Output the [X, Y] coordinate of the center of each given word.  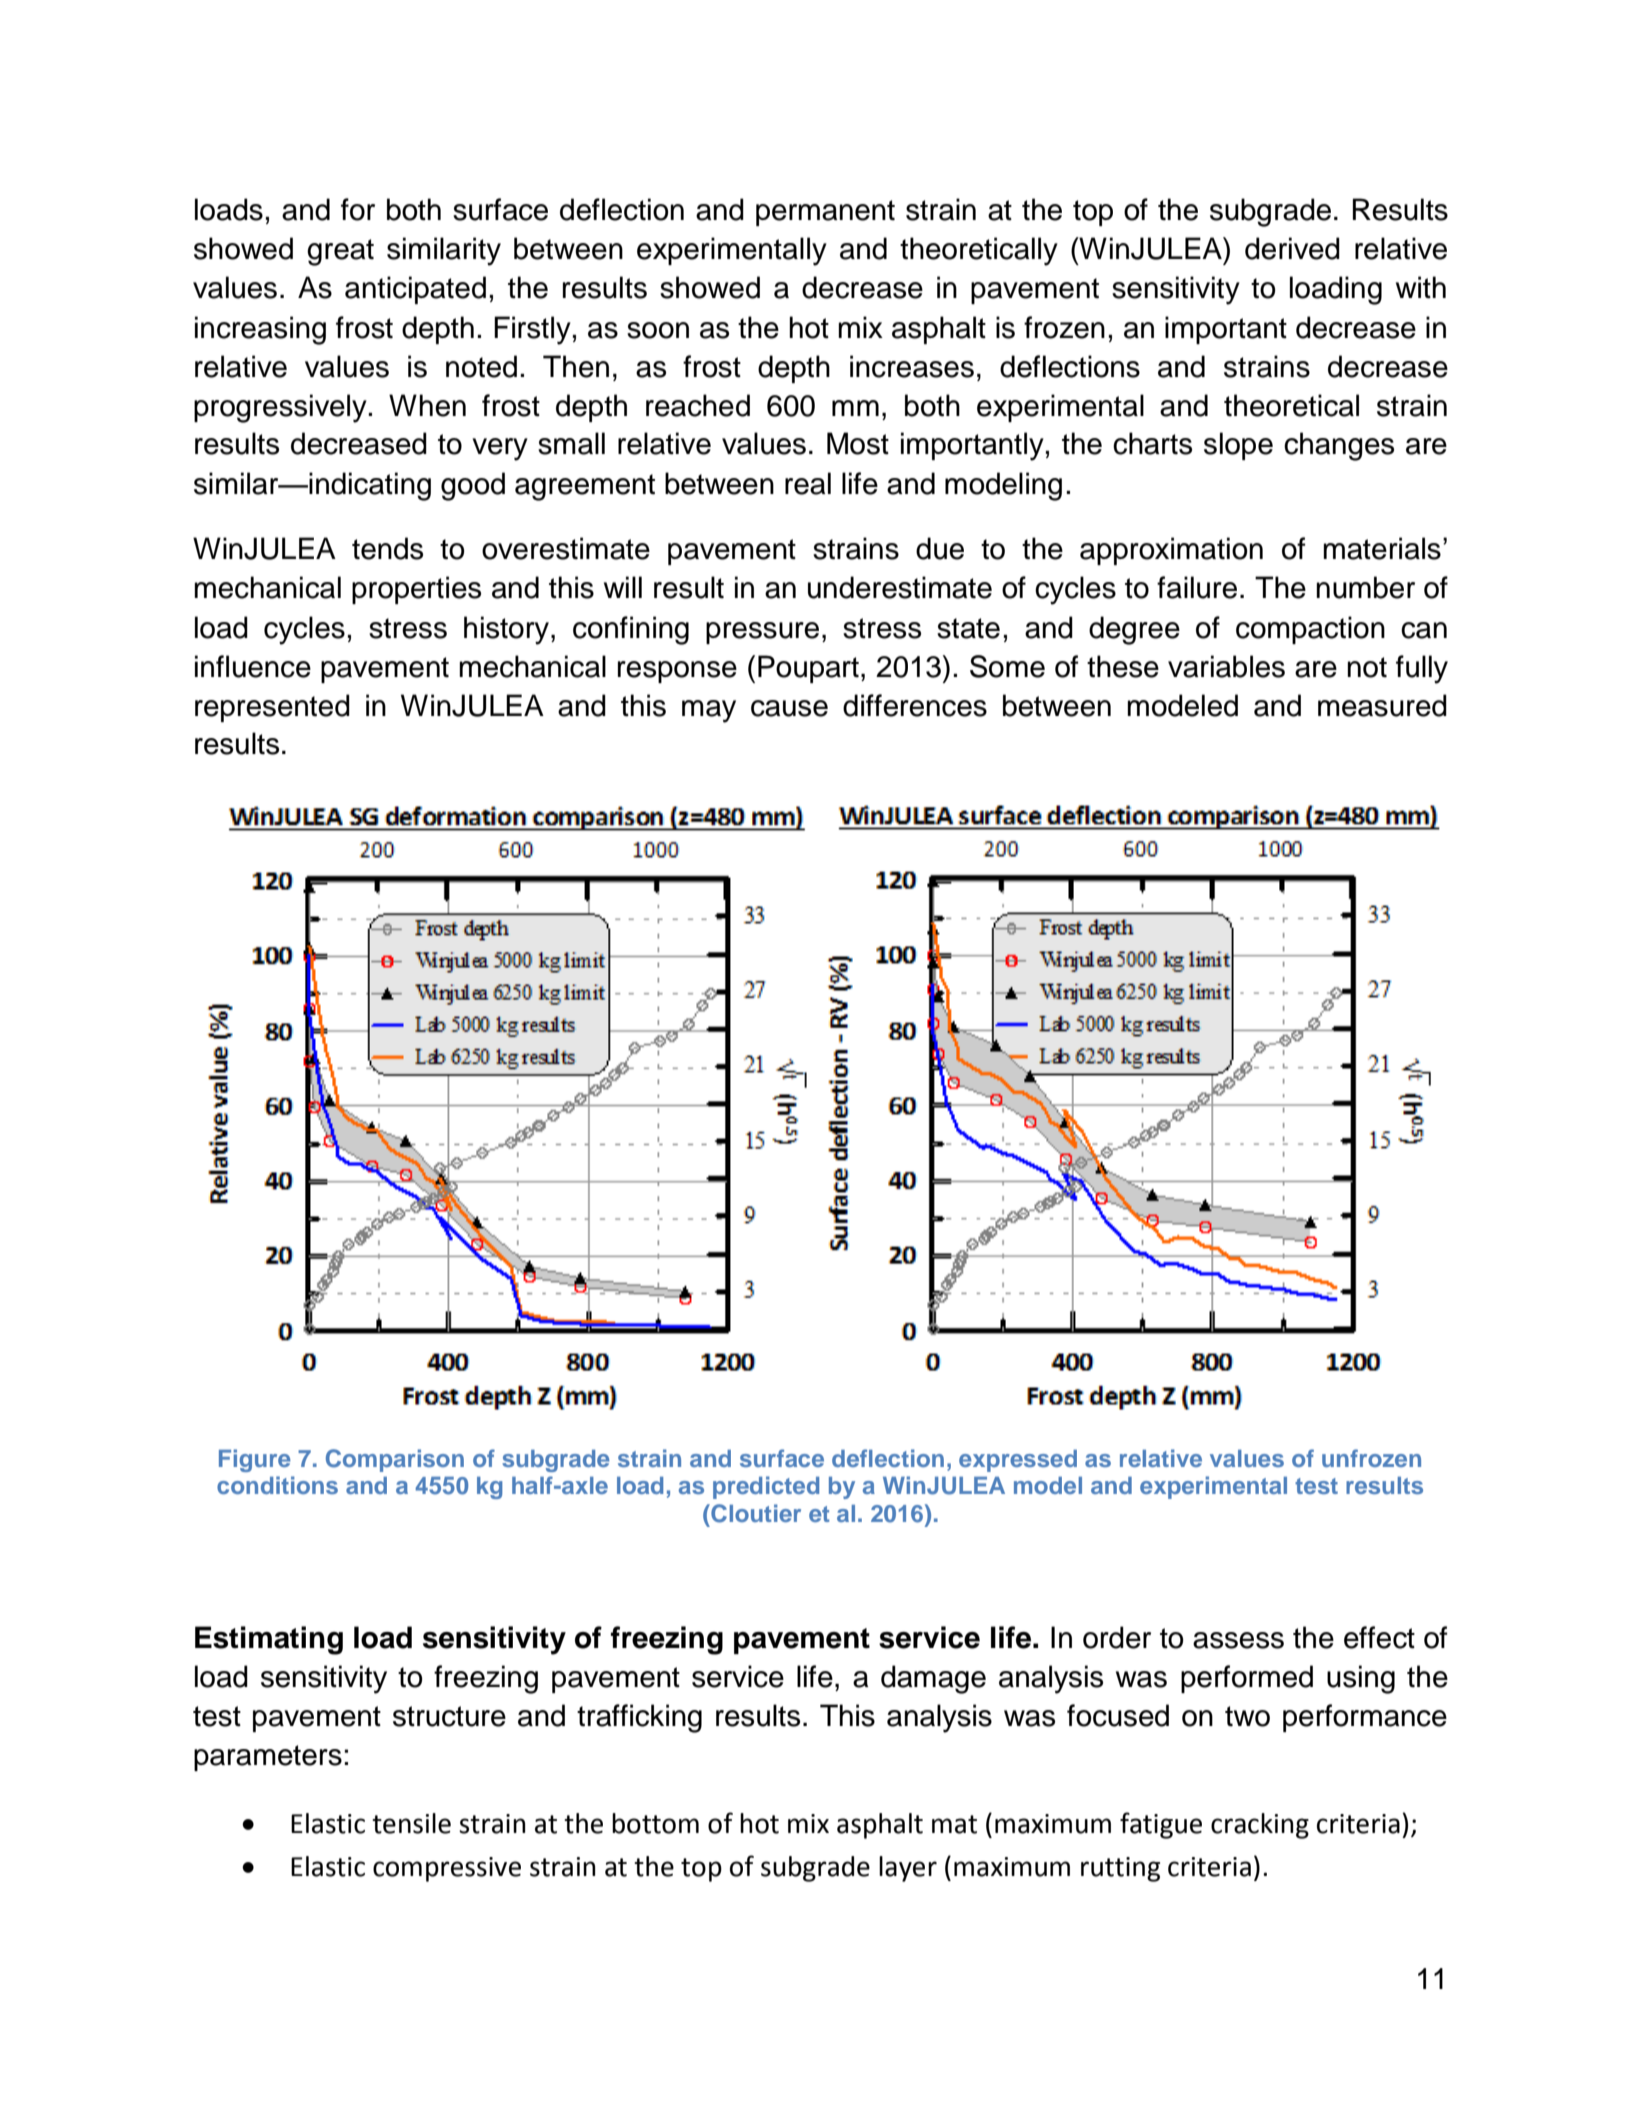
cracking [1260, 1826]
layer [908, 1869]
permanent [825, 213]
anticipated [415, 290]
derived [1292, 248]
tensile [411, 1823]
